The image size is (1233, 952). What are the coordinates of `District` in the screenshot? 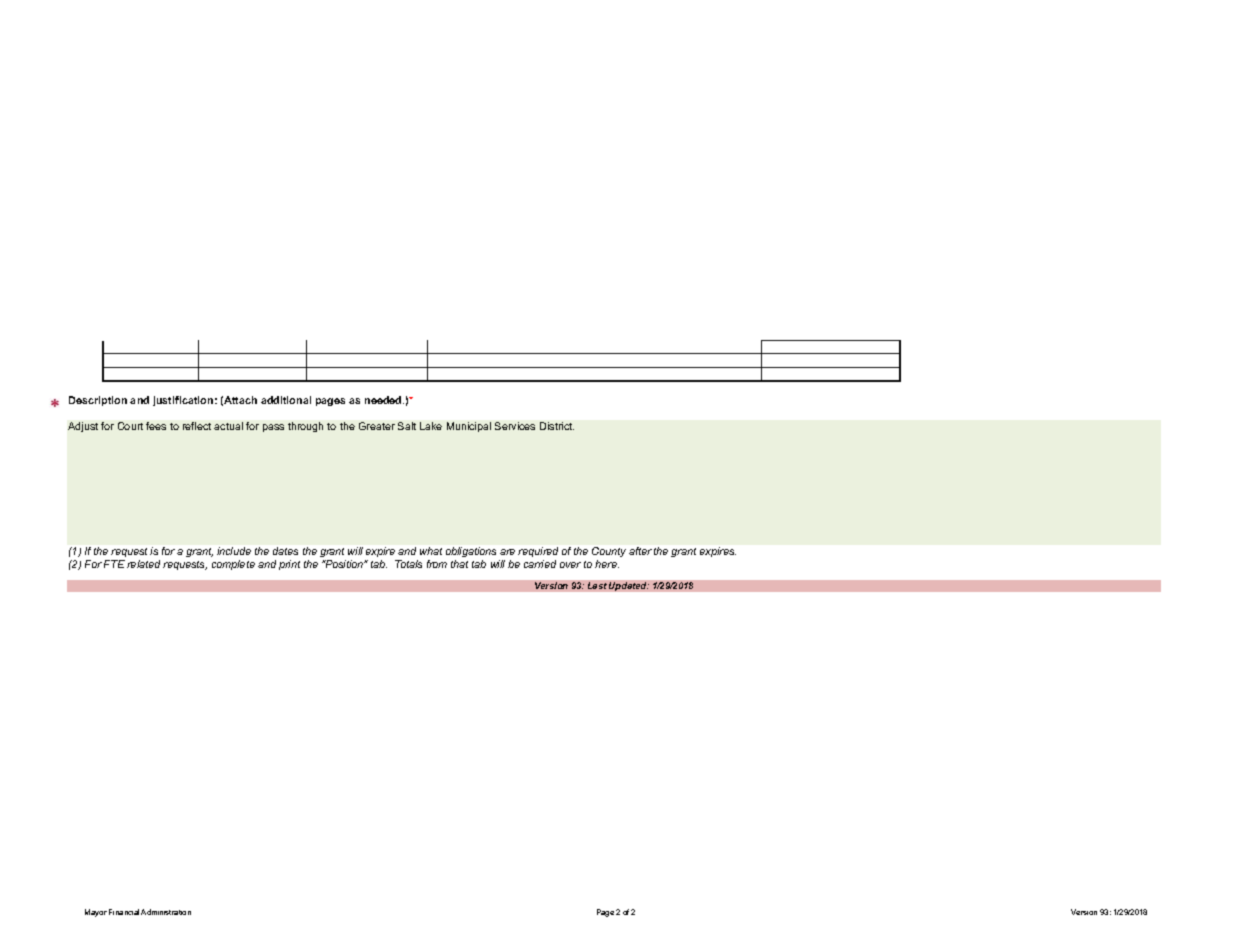 It's located at (557, 426).
